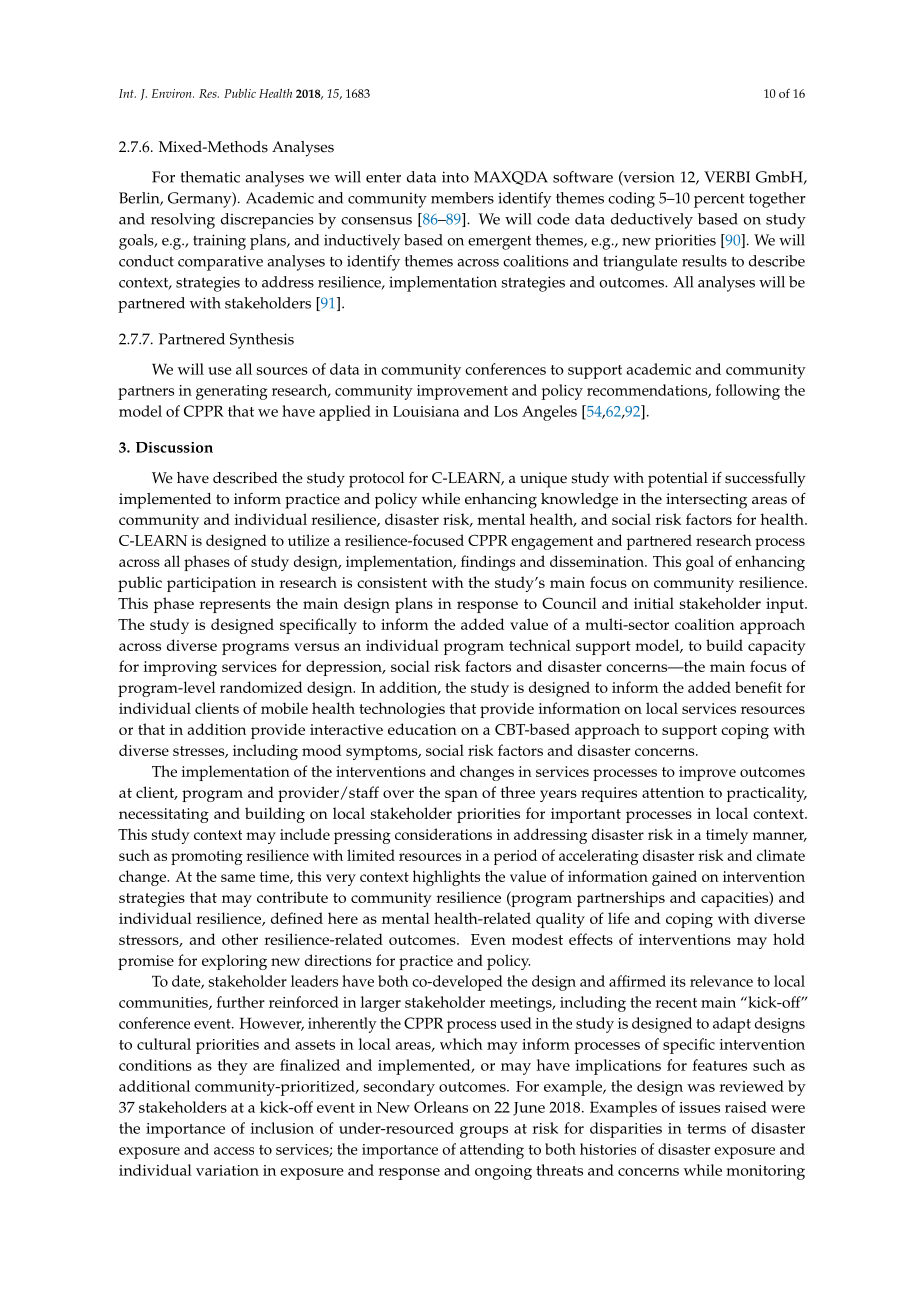 Image resolution: width=924 pixels, height=1308 pixels. I want to click on considerations, so click(443, 834).
